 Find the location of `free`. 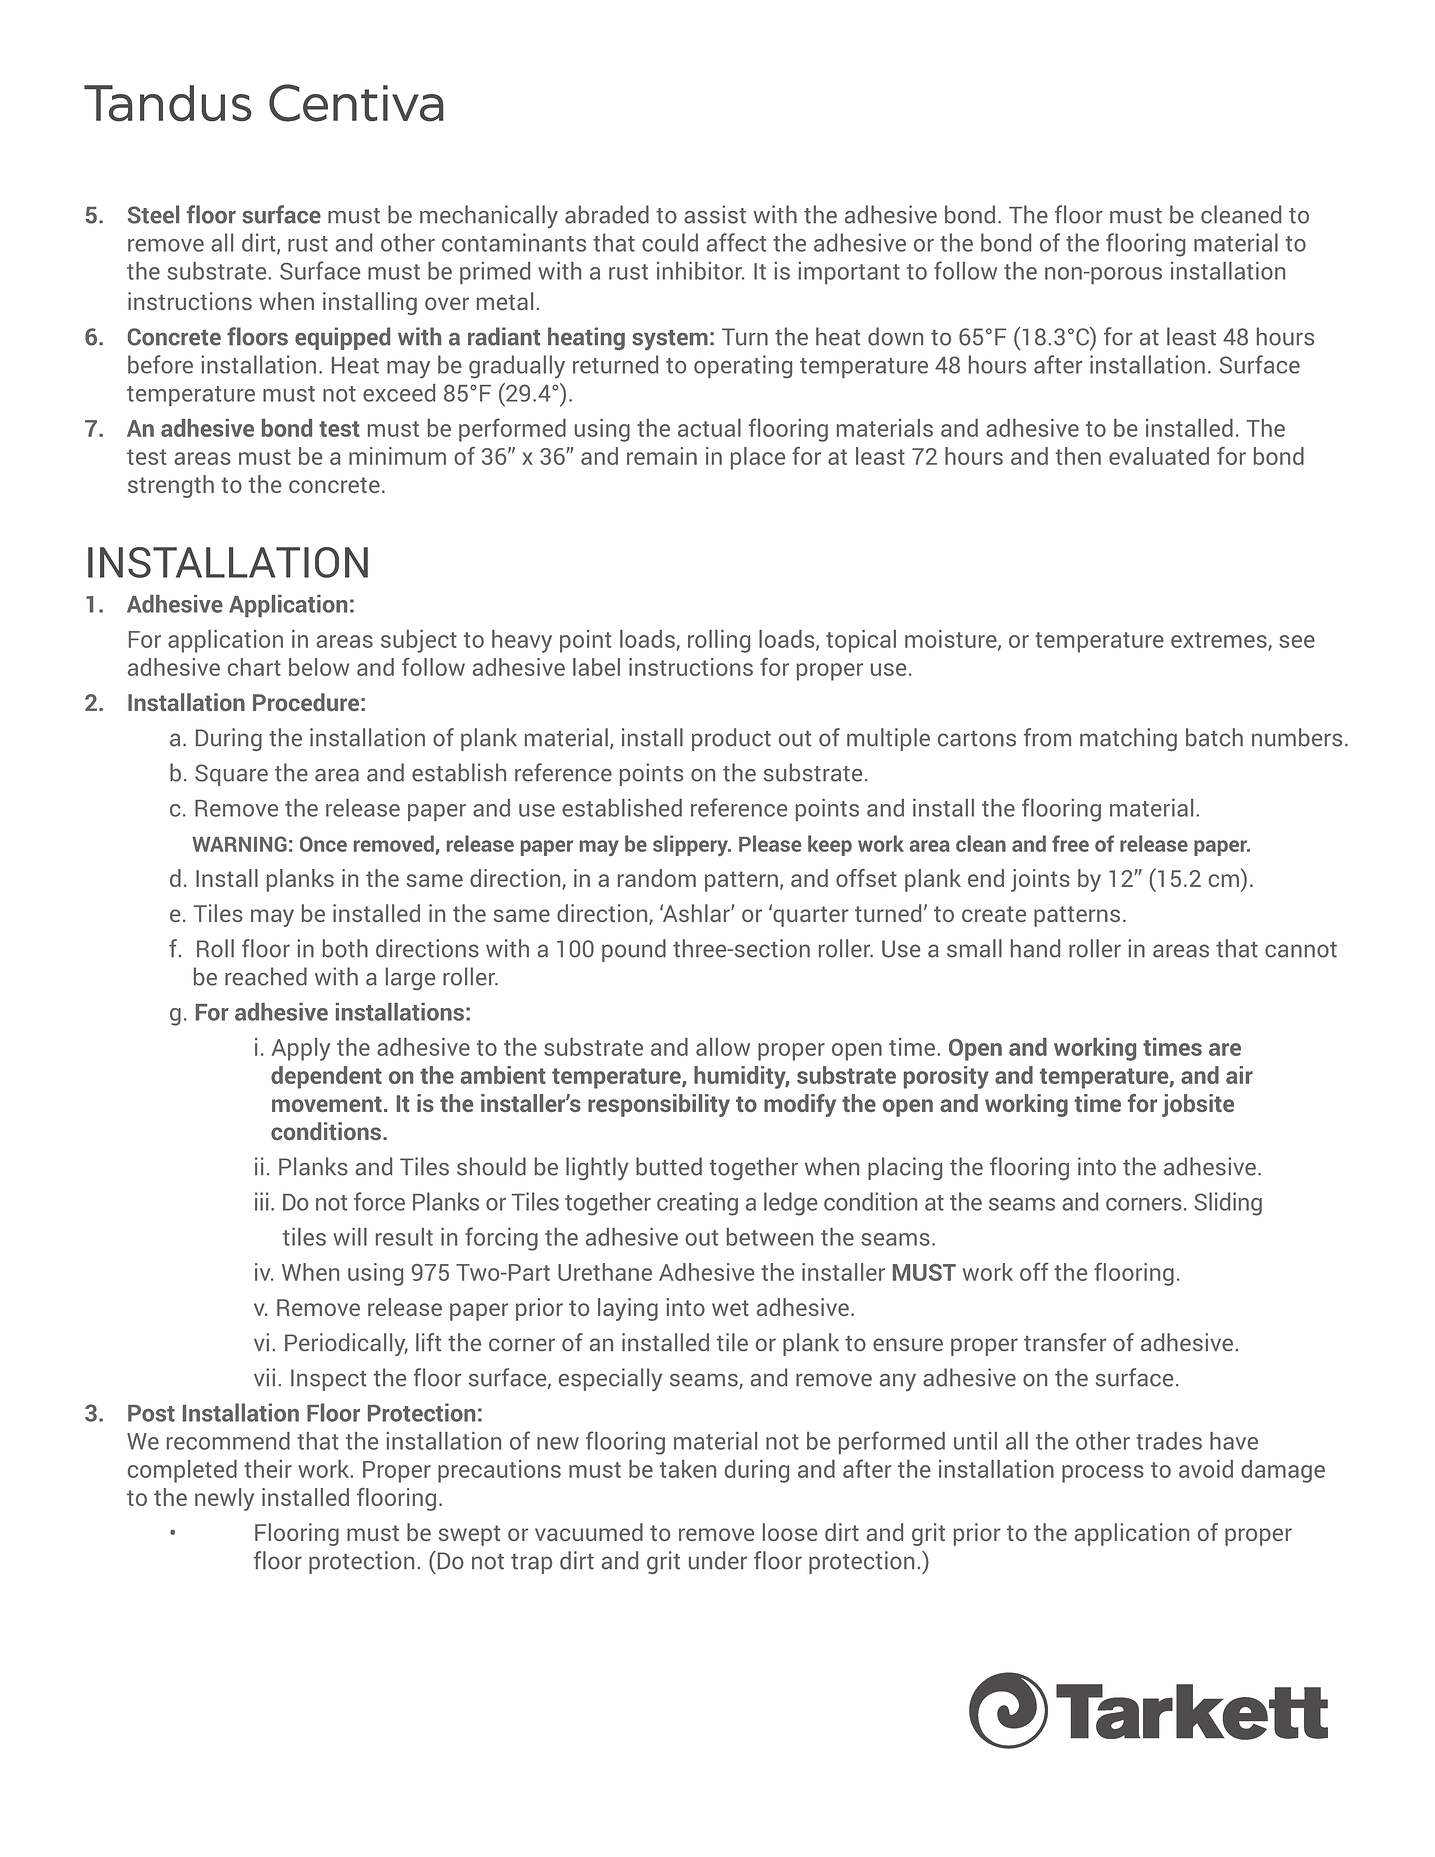

free is located at coordinates (1070, 843).
